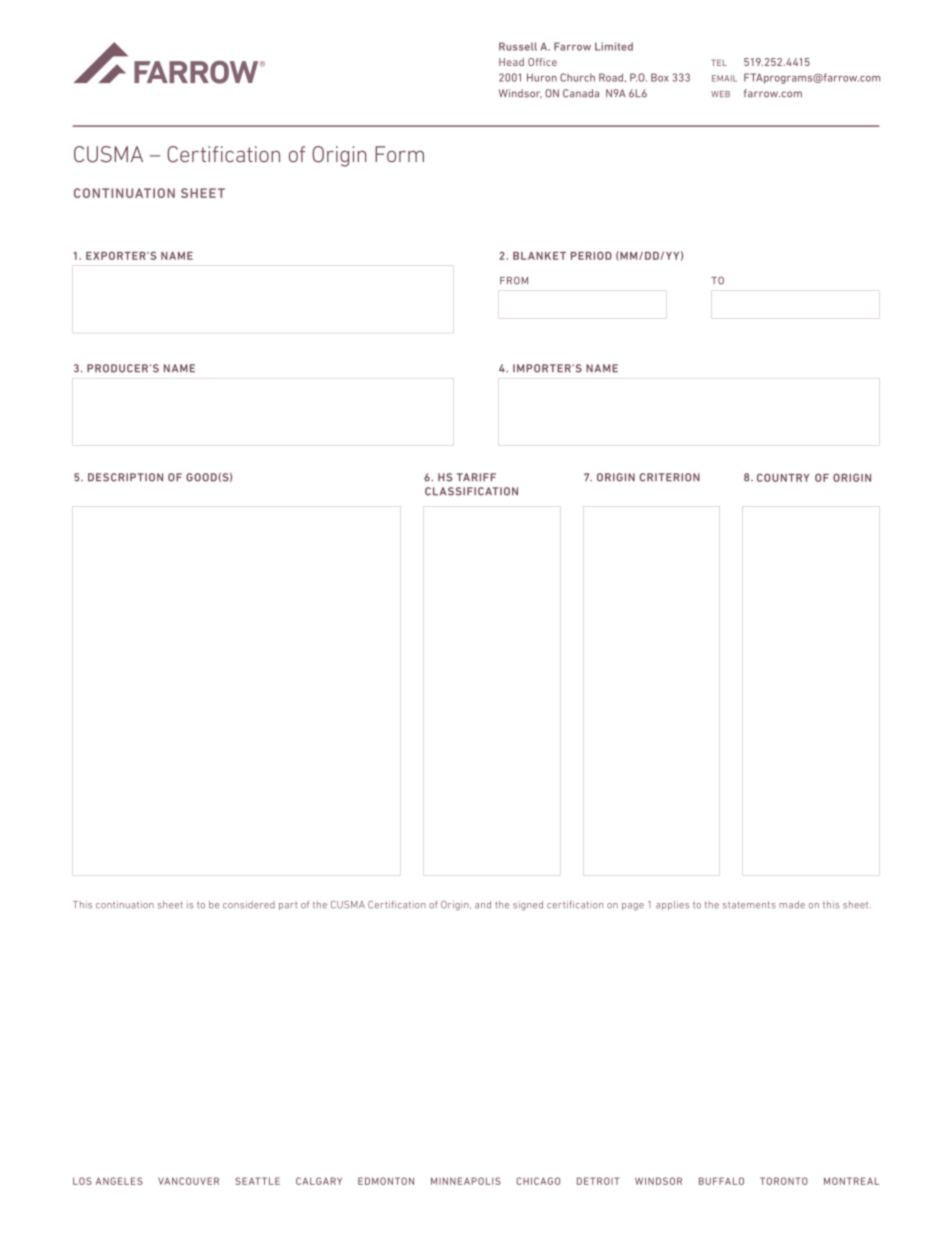  I want to click on and, so click(483, 905).
